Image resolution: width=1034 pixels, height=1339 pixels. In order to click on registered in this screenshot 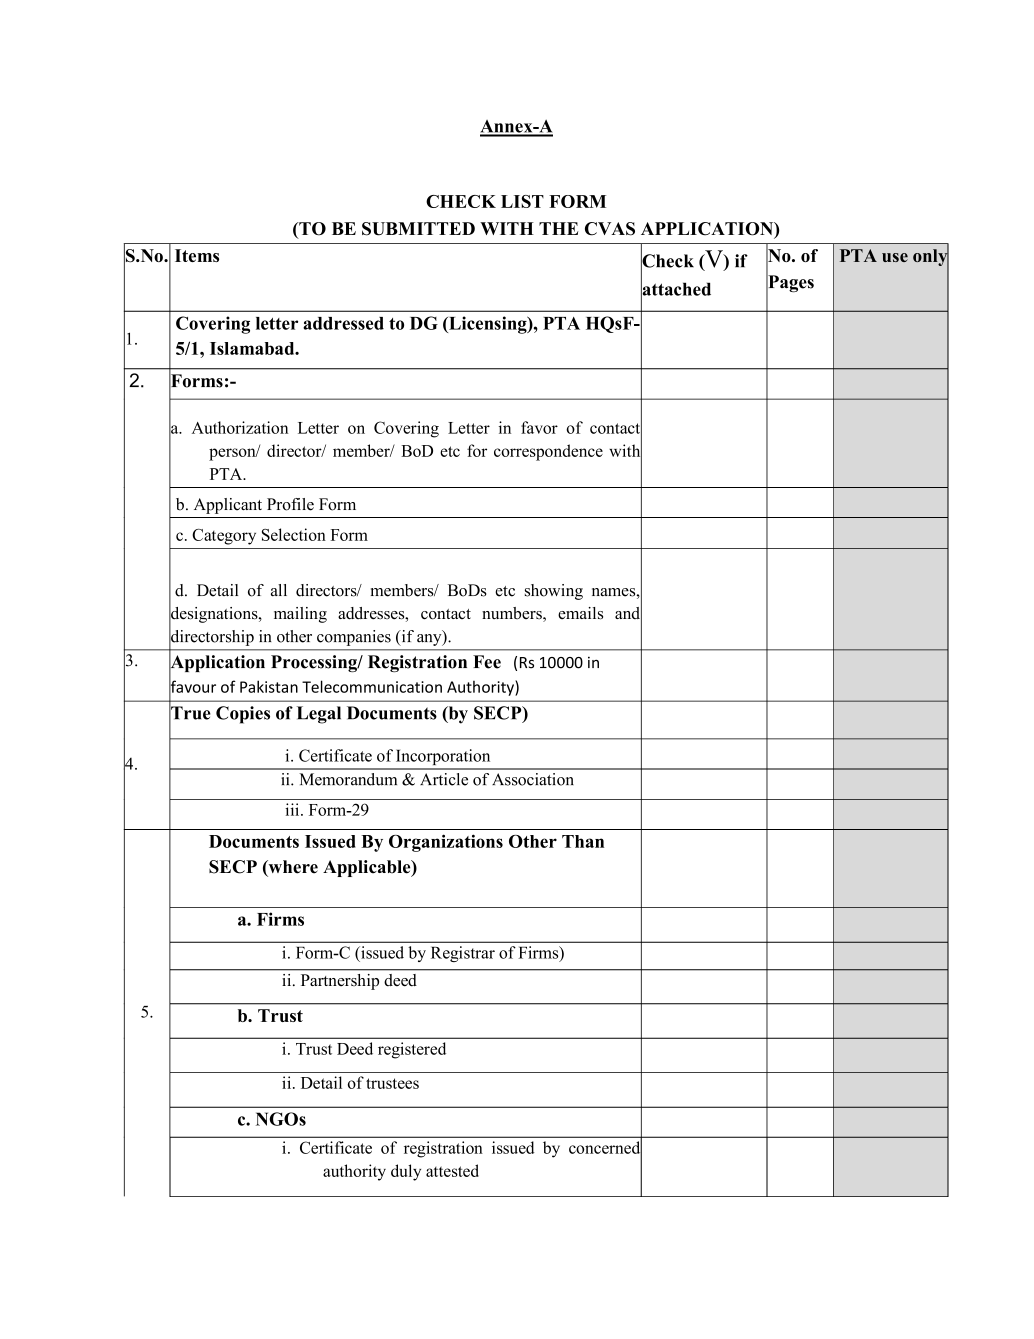, I will do `click(412, 1050)`.
